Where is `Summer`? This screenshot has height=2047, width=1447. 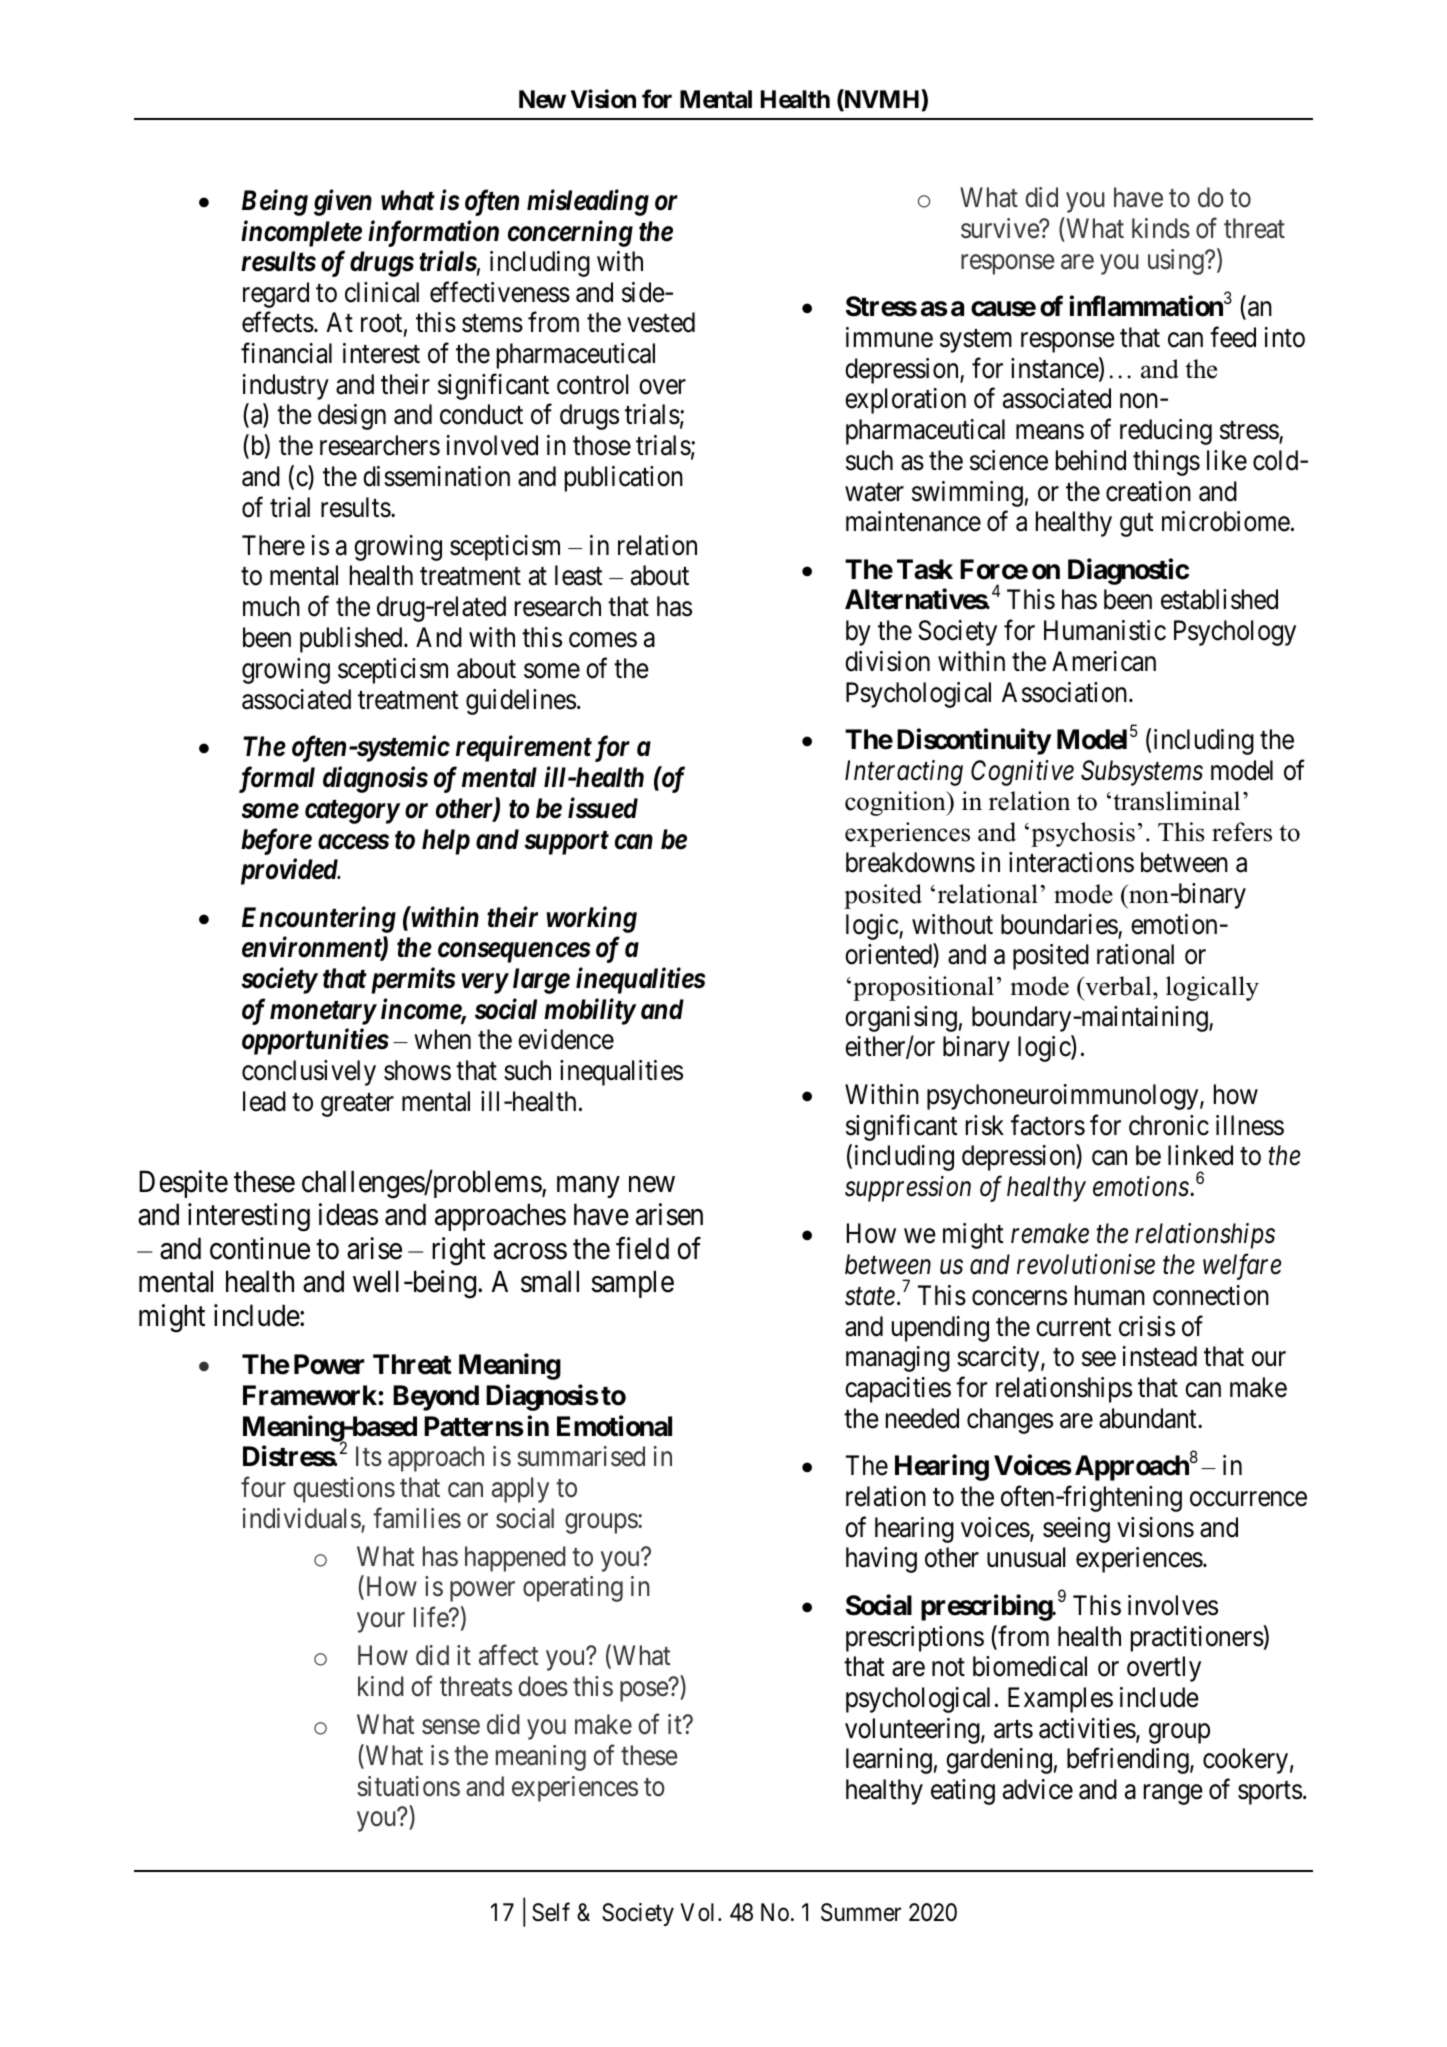
Summer is located at coordinates (861, 1912).
